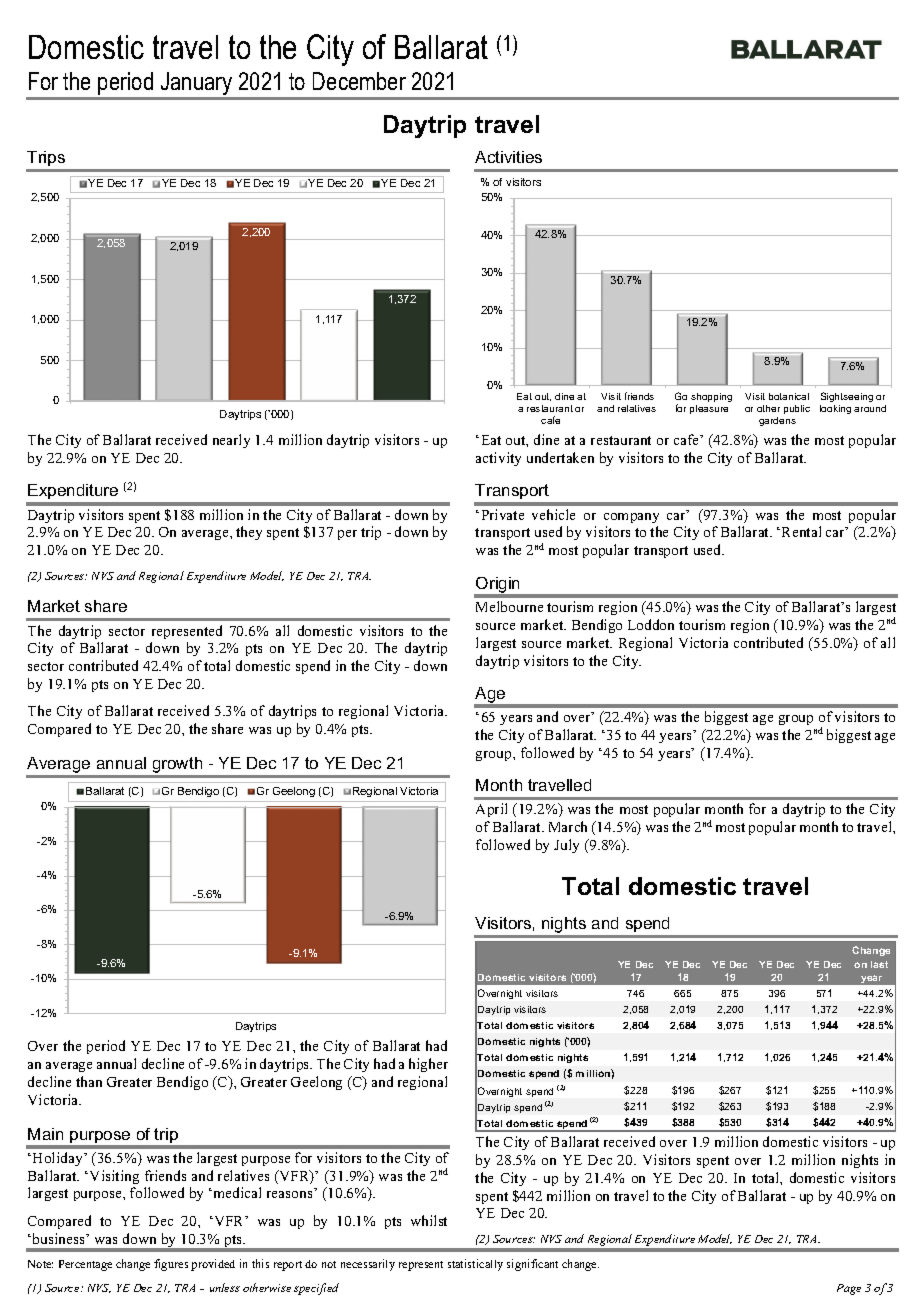 Image resolution: width=924 pixels, height=1308 pixels. Describe the element at coordinates (359, 81) in the screenshot. I see `December` at that location.
